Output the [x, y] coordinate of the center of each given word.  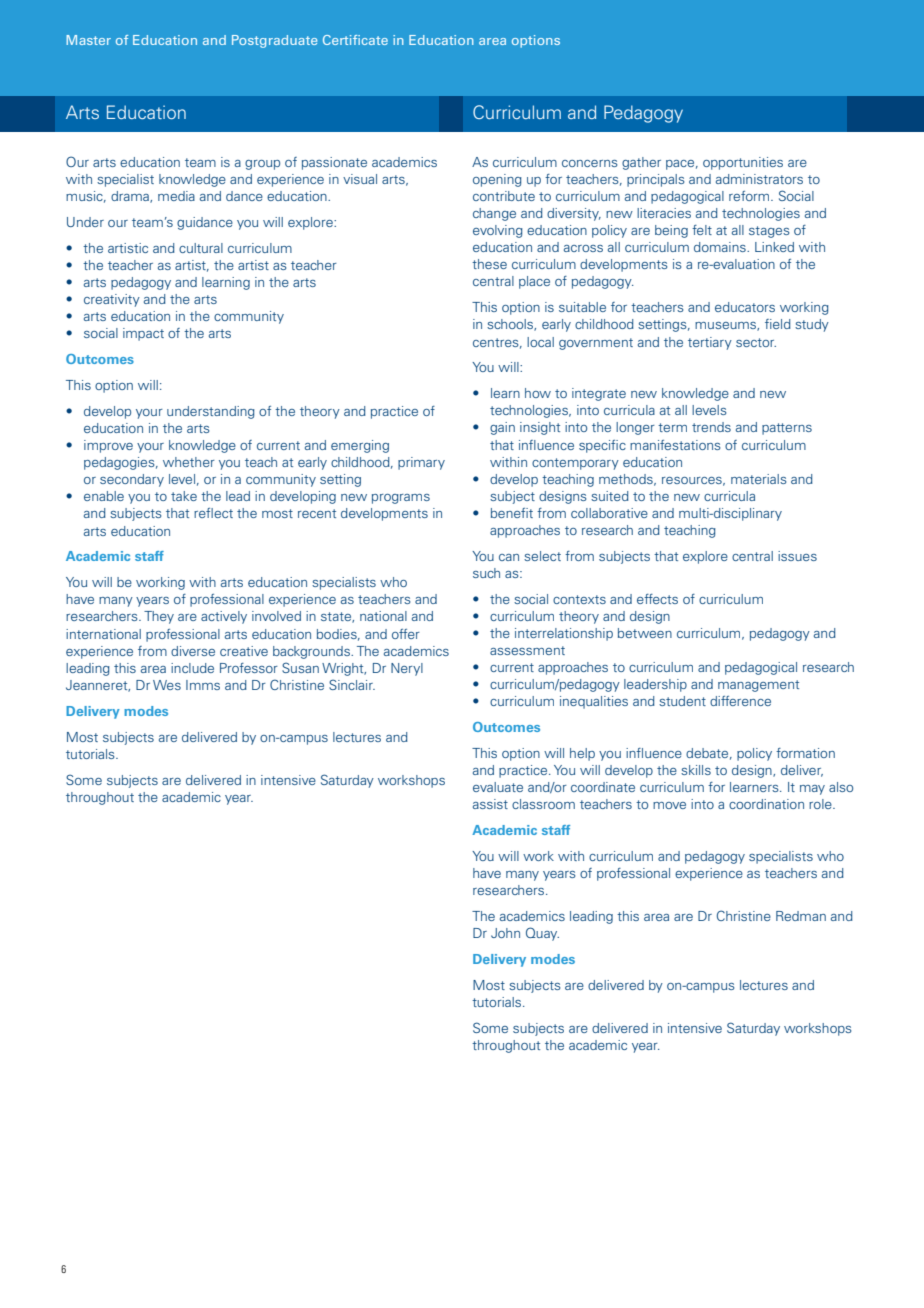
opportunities [743, 163]
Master [88, 40]
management [758, 686]
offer [406, 634]
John [505, 933]
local [540, 342]
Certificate [355, 40]
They [159, 617]
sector [756, 342]
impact [143, 334]
